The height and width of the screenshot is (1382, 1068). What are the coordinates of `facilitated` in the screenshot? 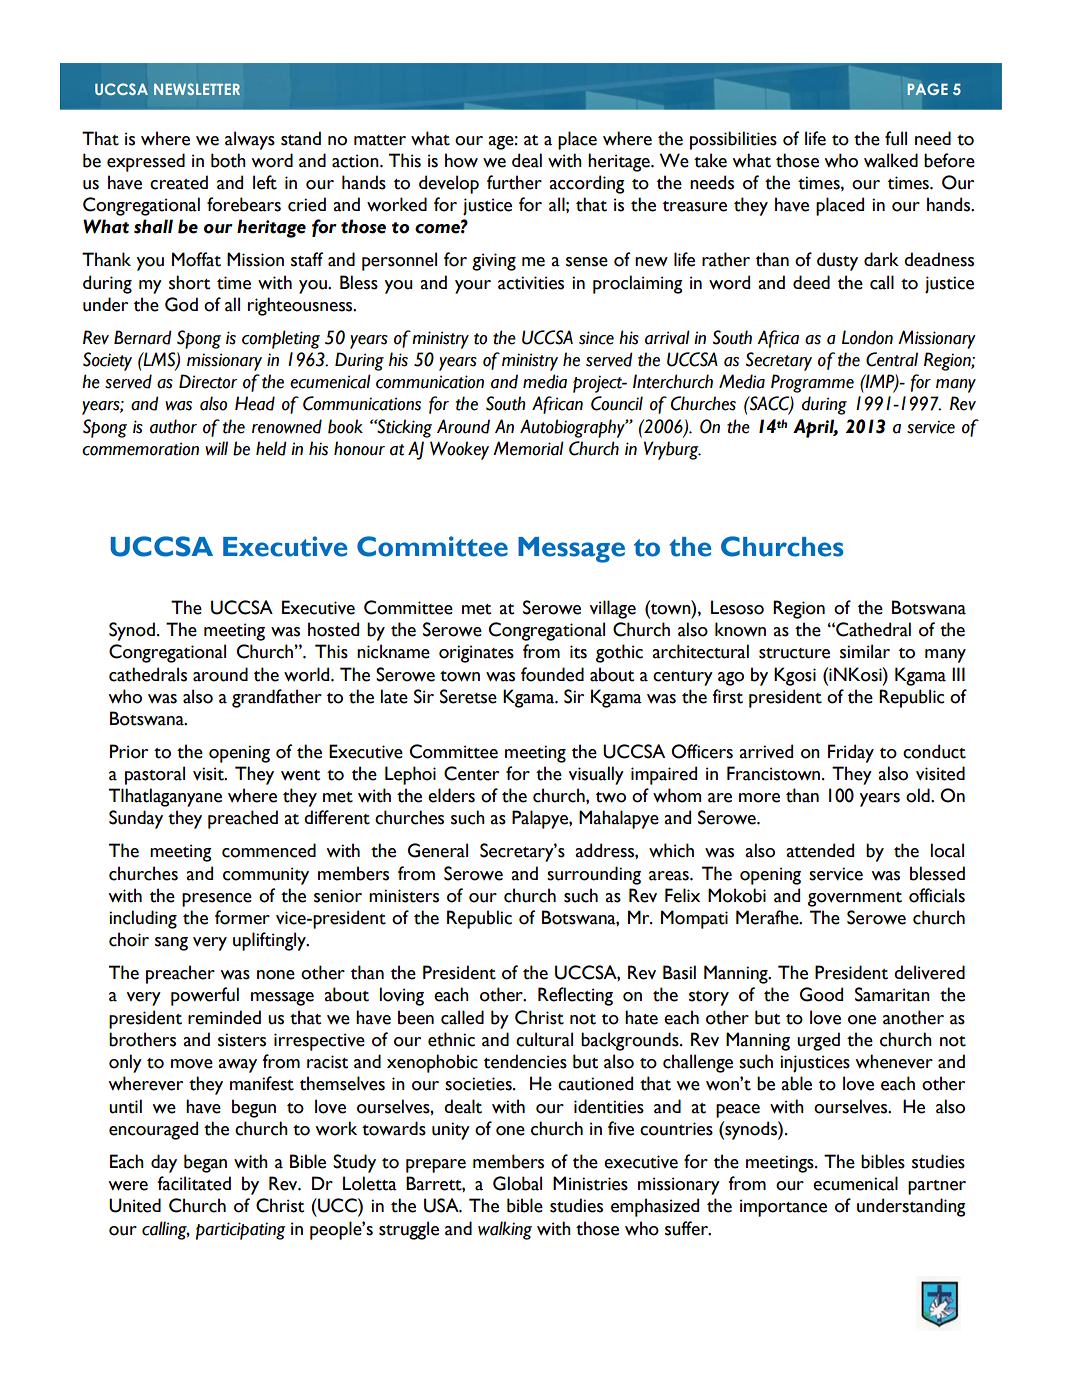 It's located at (194, 1183).
